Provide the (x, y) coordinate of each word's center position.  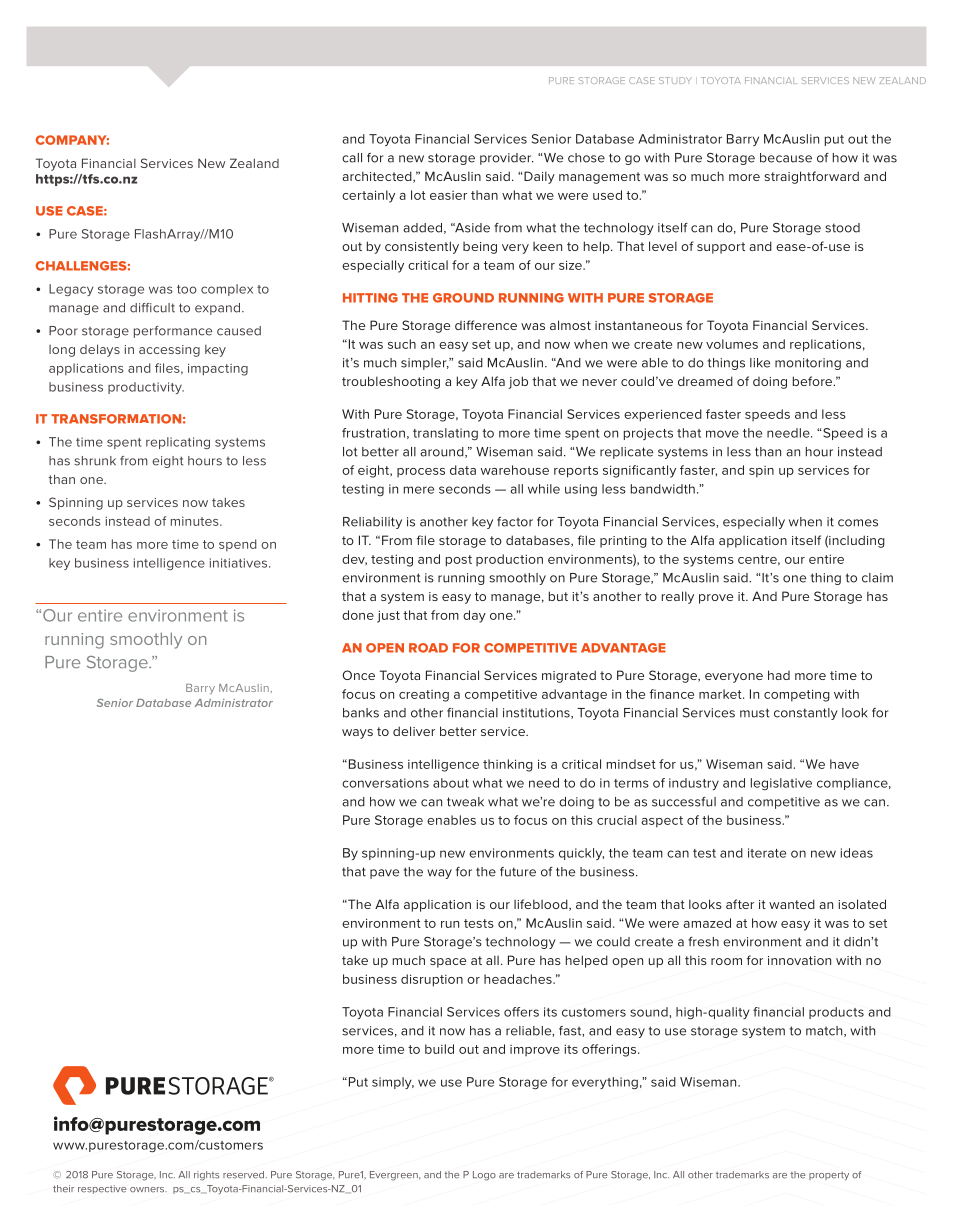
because (786, 158)
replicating (178, 443)
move (722, 434)
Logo (484, 1176)
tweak (465, 802)
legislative (781, 784)
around (443, 452)
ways (357, 734)
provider (507, 159)
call (352, 158)
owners (148, 1190)
